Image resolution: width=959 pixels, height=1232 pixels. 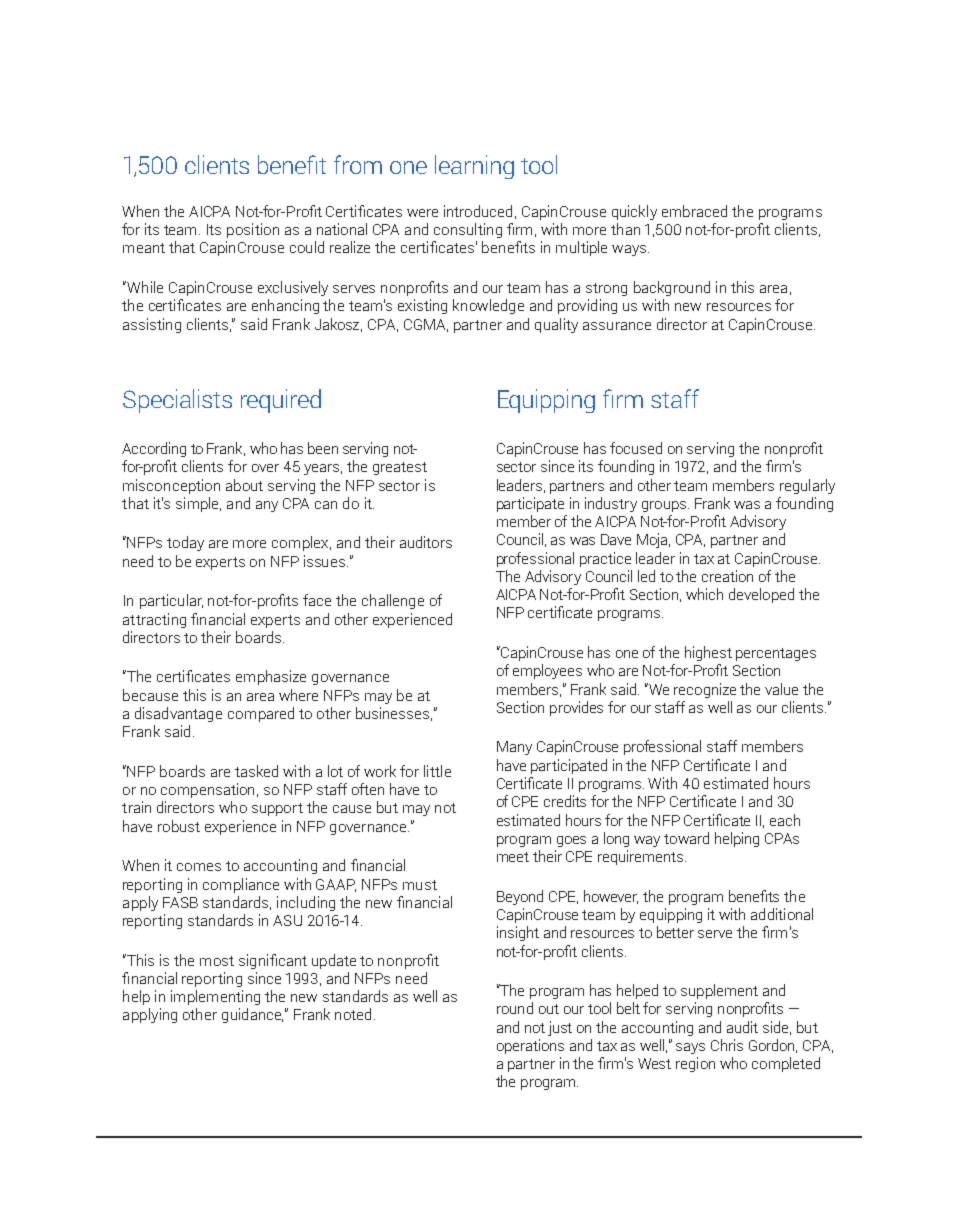 I want to click on position, so click(x=253, y=230).
